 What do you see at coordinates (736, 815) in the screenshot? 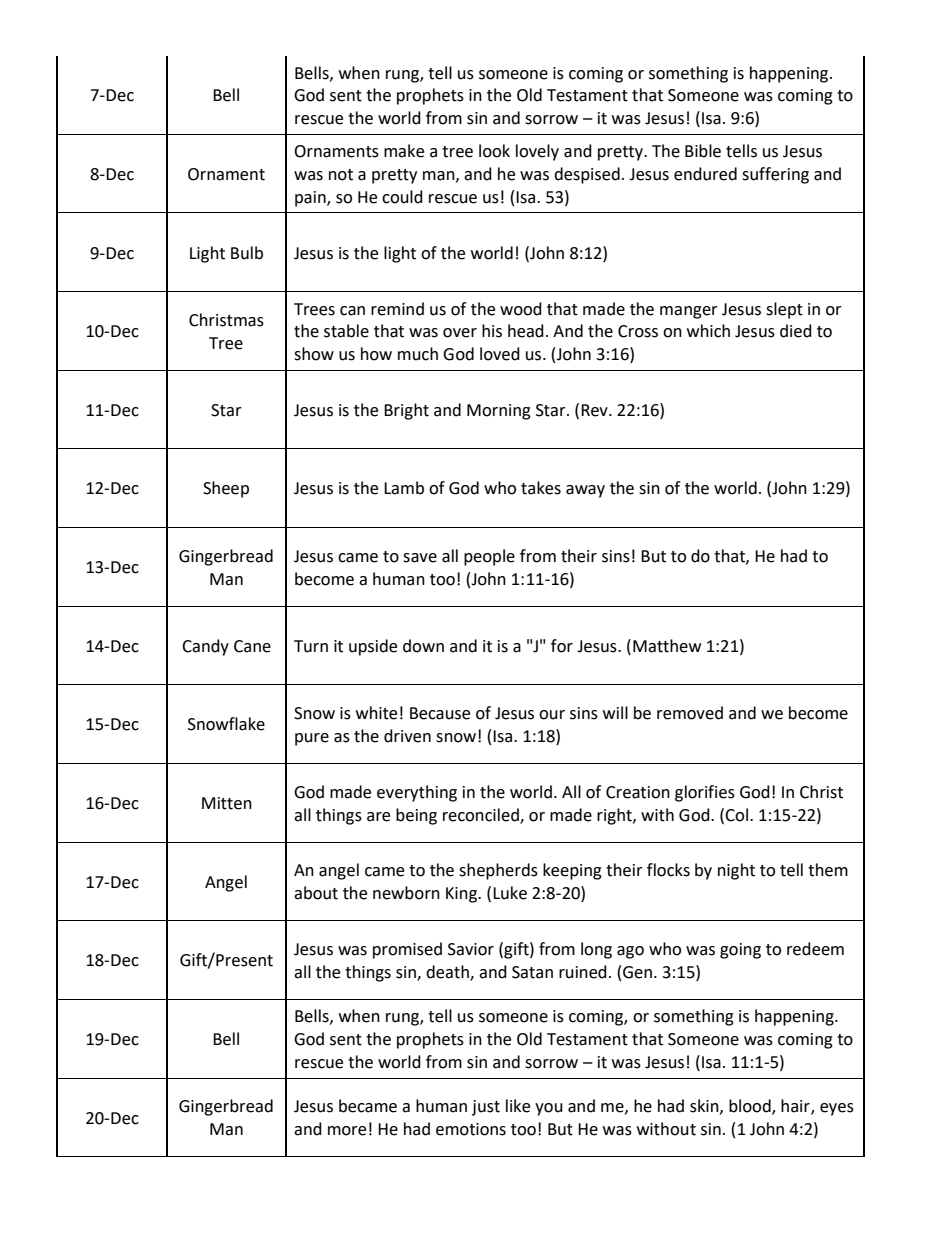
I see `Col` at bounding box center [736, 815].
